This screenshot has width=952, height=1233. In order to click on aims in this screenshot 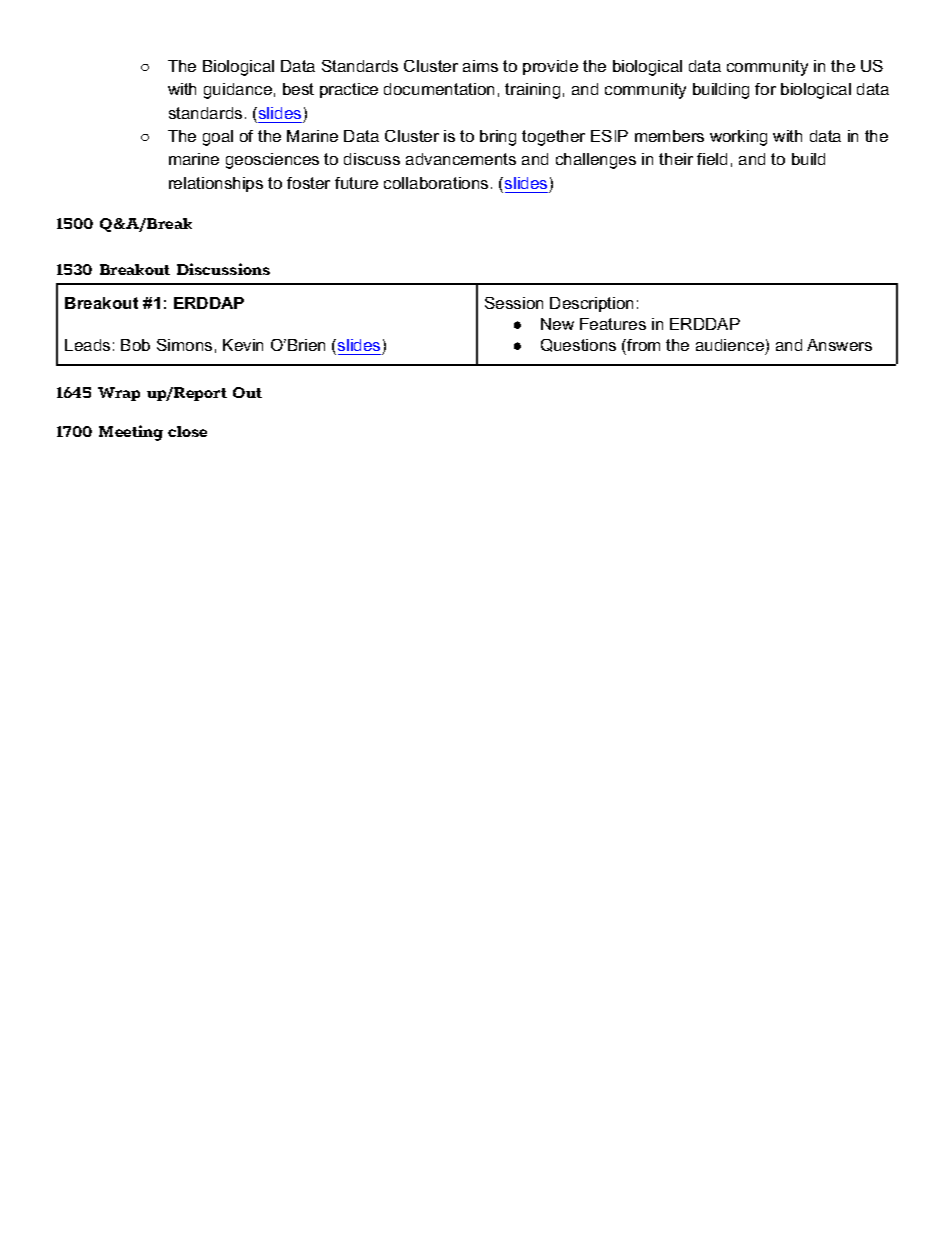, I will do `click(480, 66)`.
